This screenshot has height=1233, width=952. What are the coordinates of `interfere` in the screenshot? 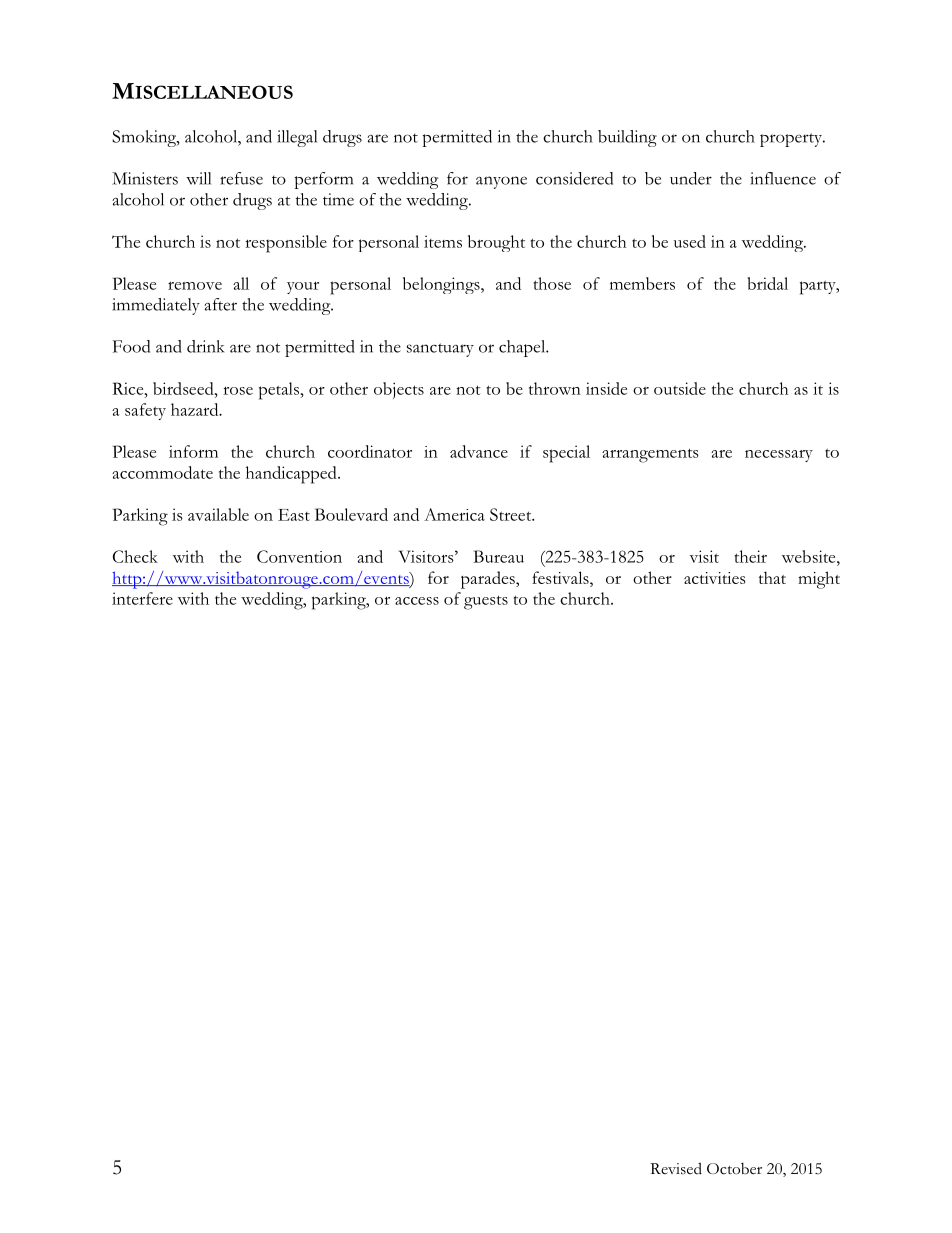 It's located at (142, 598).
